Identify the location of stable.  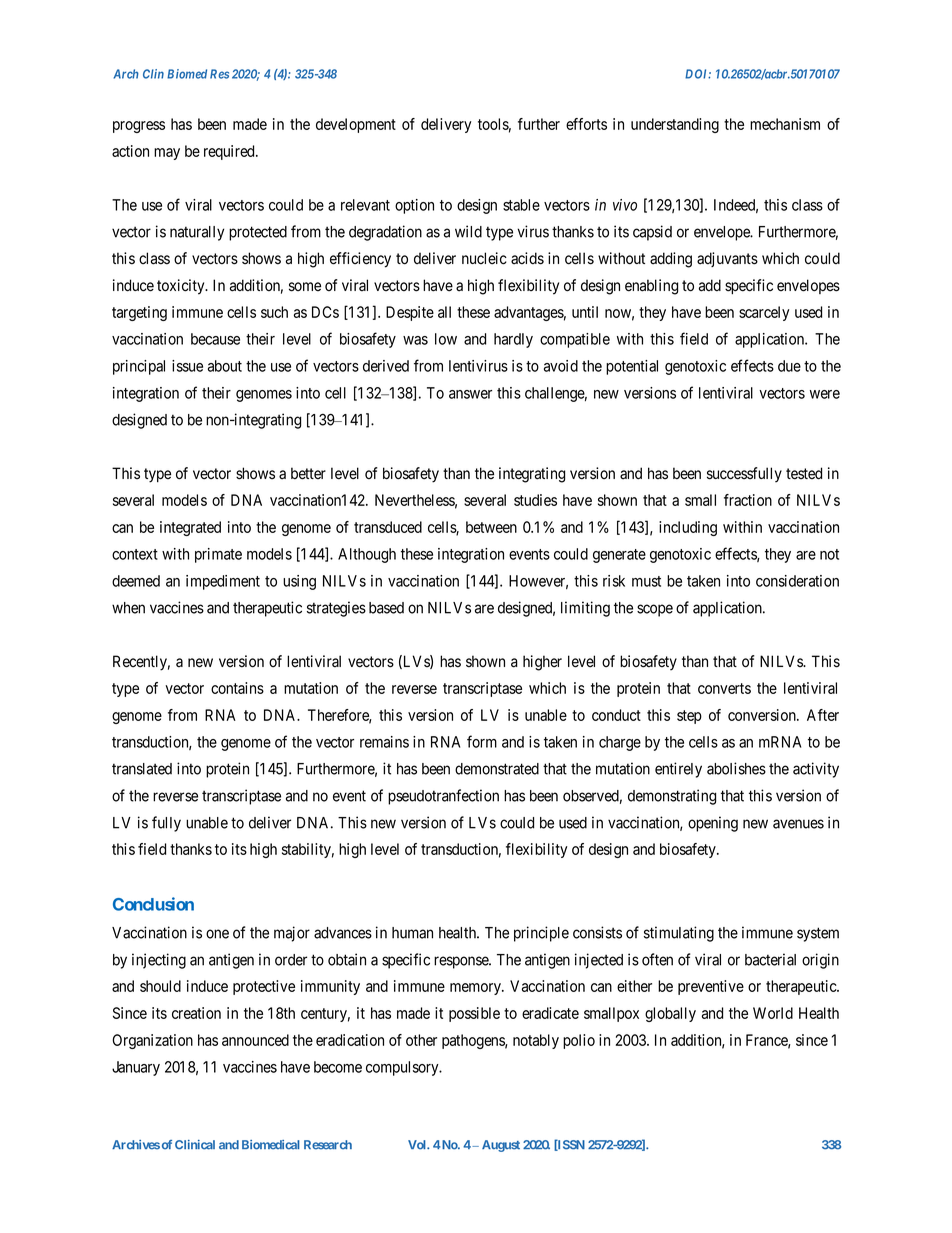
(521, 205).
